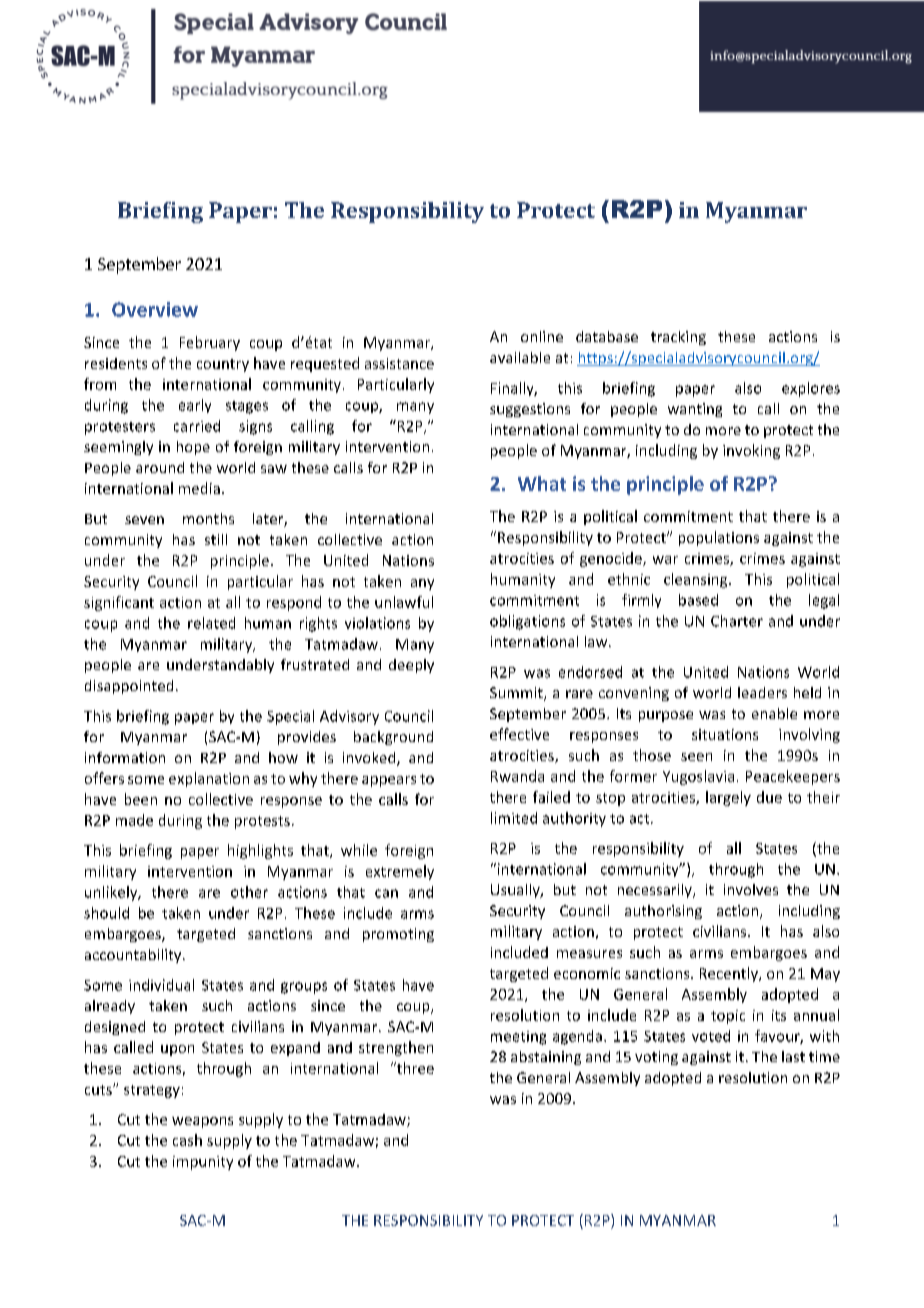  What do you see at coordinates (414, 1068) in the screenshot?
I see `three` at bounding box center [414, 1068].
